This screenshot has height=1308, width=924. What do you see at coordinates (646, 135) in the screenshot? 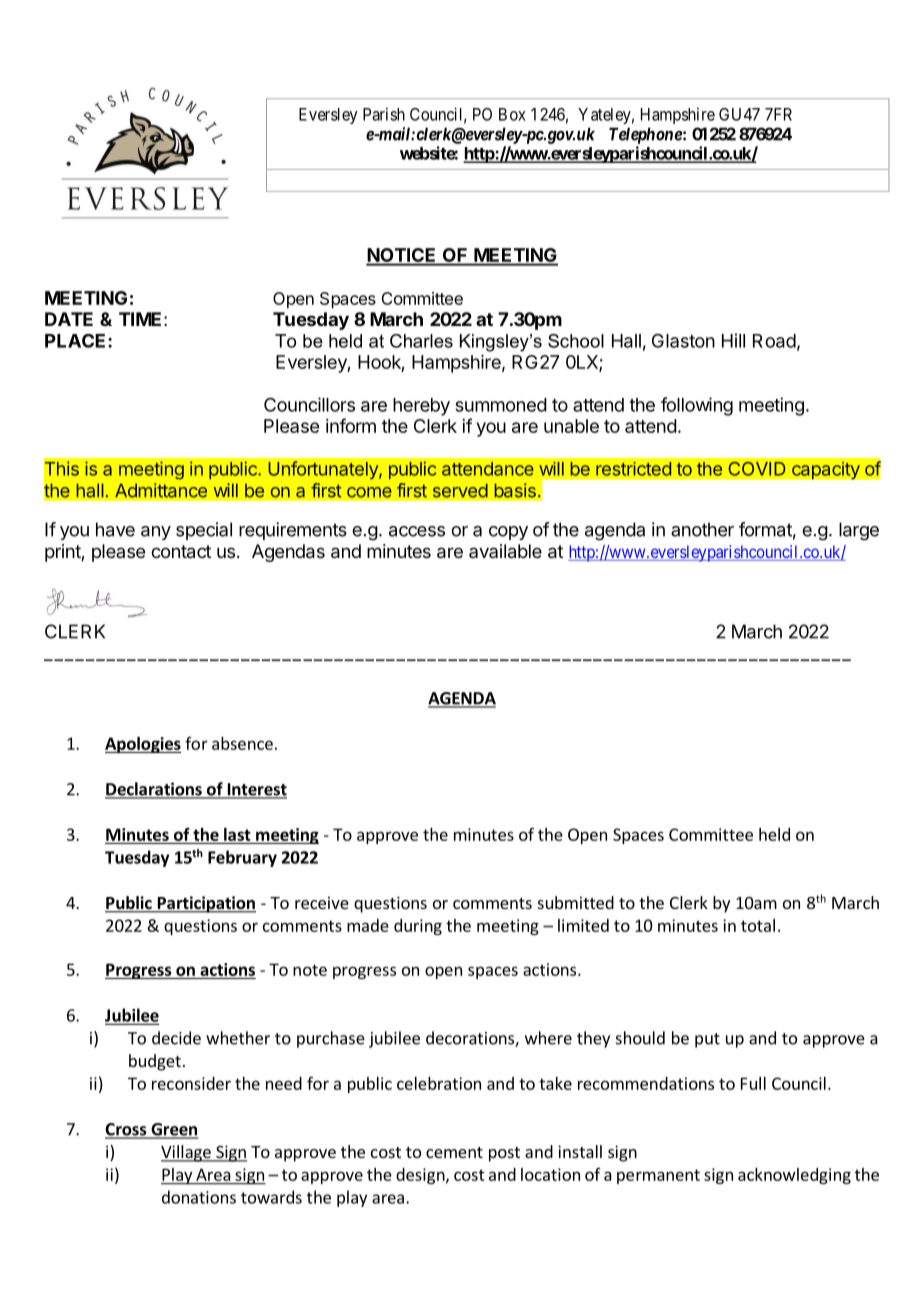
I see `Telephone` at bounding box center [646, 135].
